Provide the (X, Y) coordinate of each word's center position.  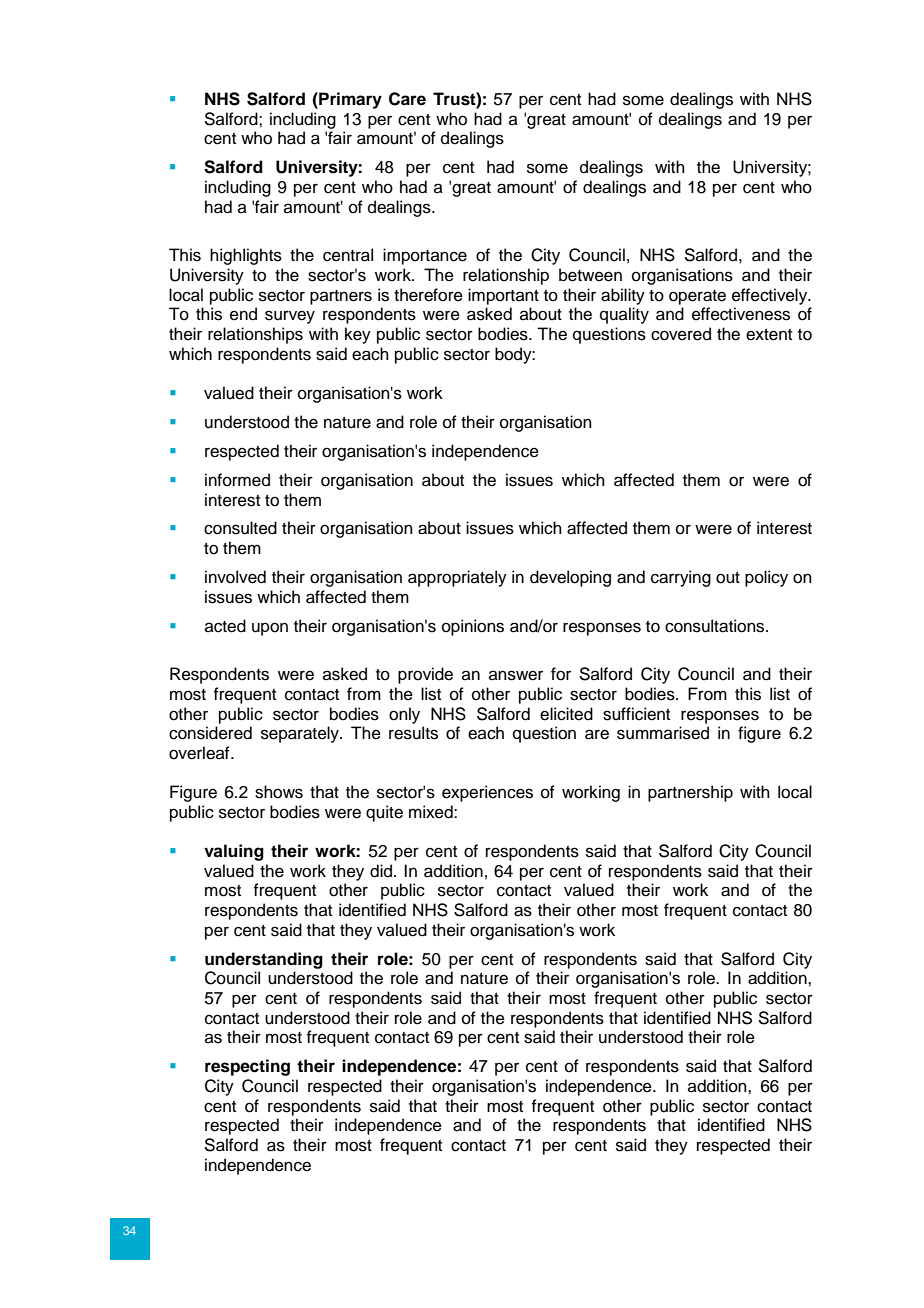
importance (425, 256)
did (381, 871)
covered (681, 334)
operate (697, 297)
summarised (663, 733)
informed (237, 480)
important (503, 296)
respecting (247, 1067)
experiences (487, 793)
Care (407, 99)
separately (301, 734)
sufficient (636, 714)
